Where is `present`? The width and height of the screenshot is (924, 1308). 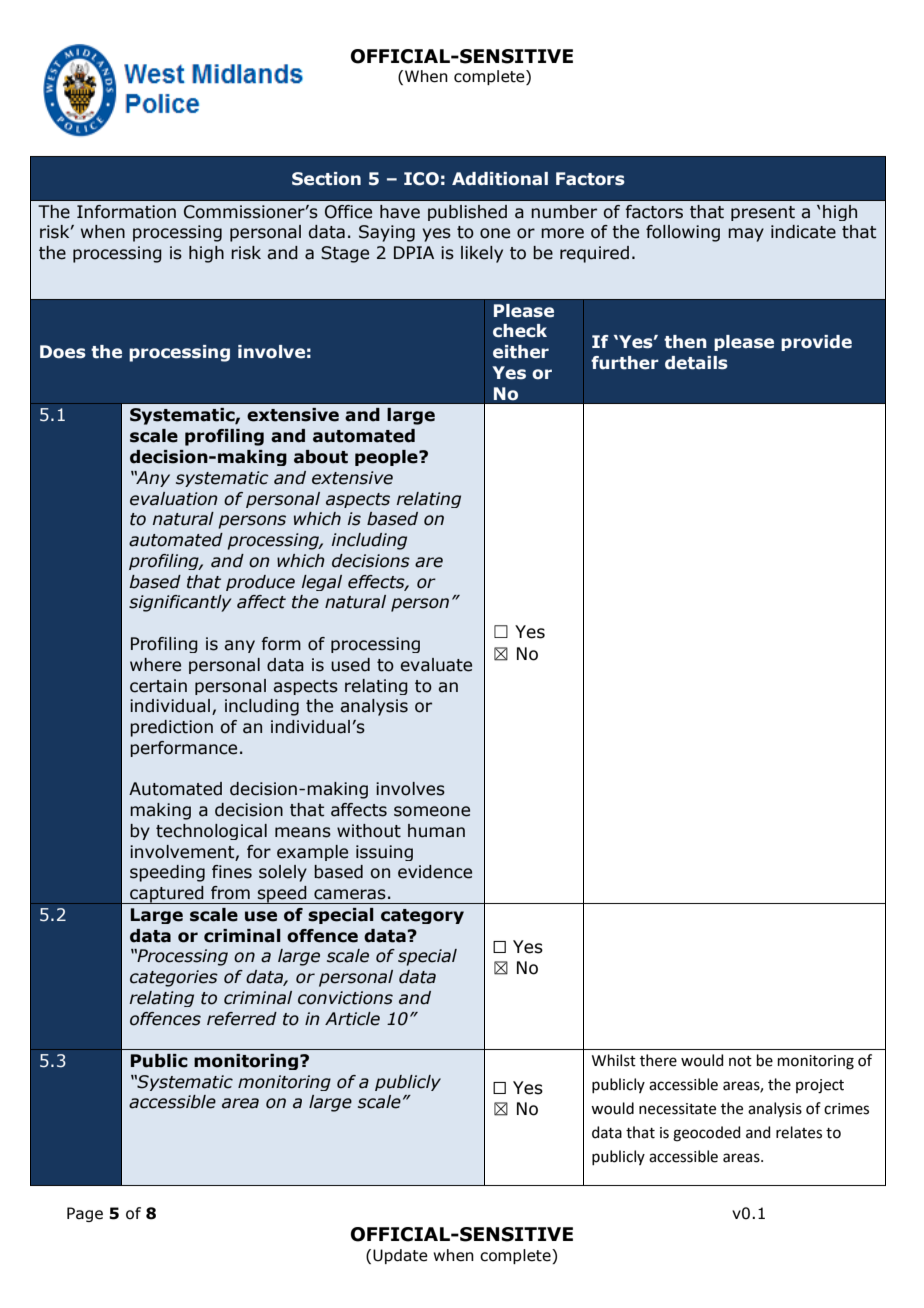 present is located at coordinates (763, 213).
